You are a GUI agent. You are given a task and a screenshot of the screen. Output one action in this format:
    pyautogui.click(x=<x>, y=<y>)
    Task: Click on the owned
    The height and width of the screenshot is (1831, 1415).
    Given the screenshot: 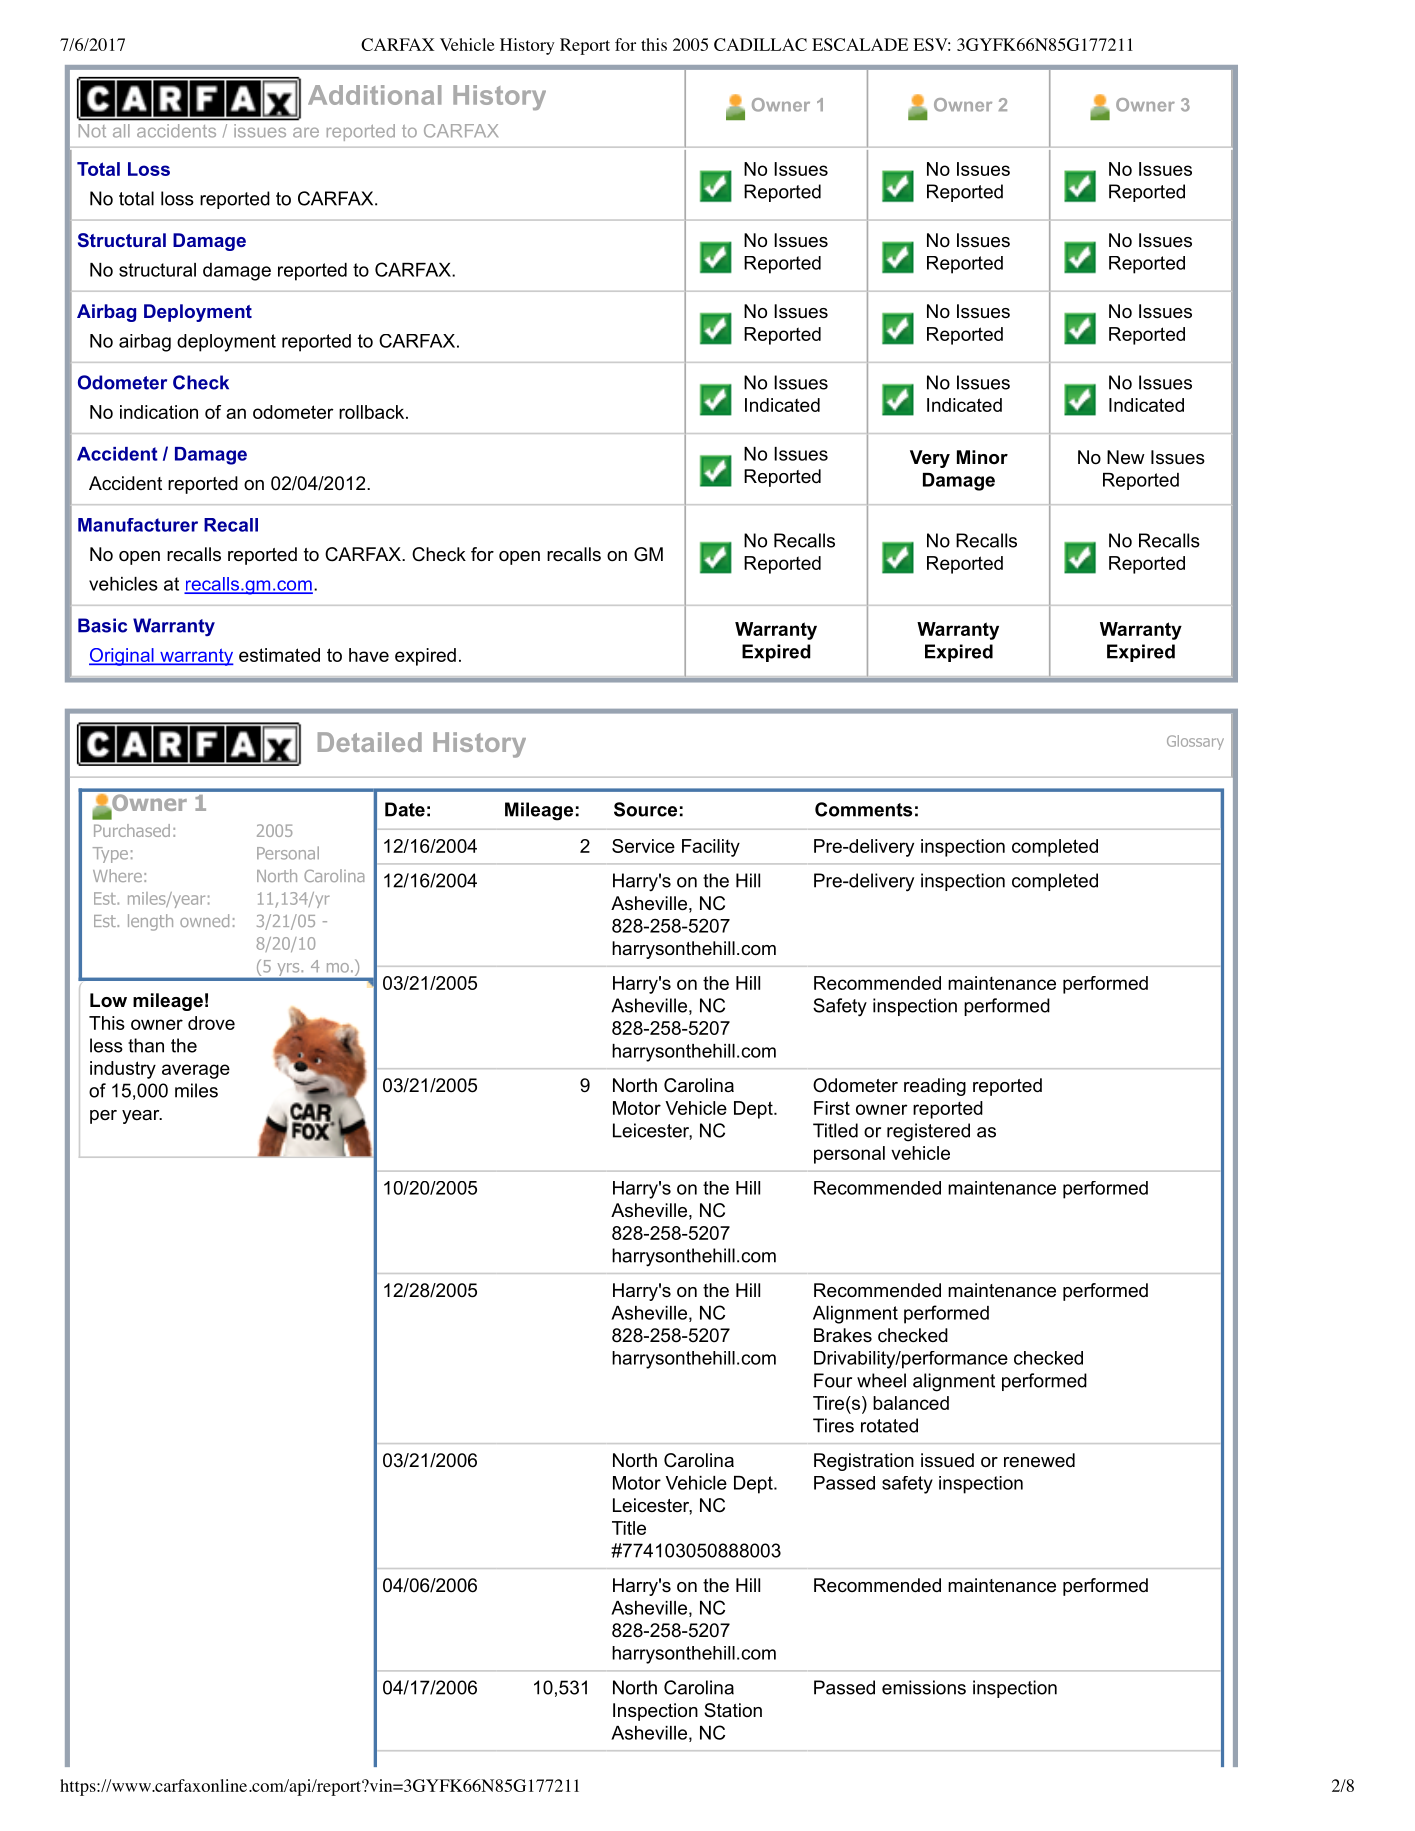 What is the action you would take?
    pyautogui.click(x=204, y=920)
